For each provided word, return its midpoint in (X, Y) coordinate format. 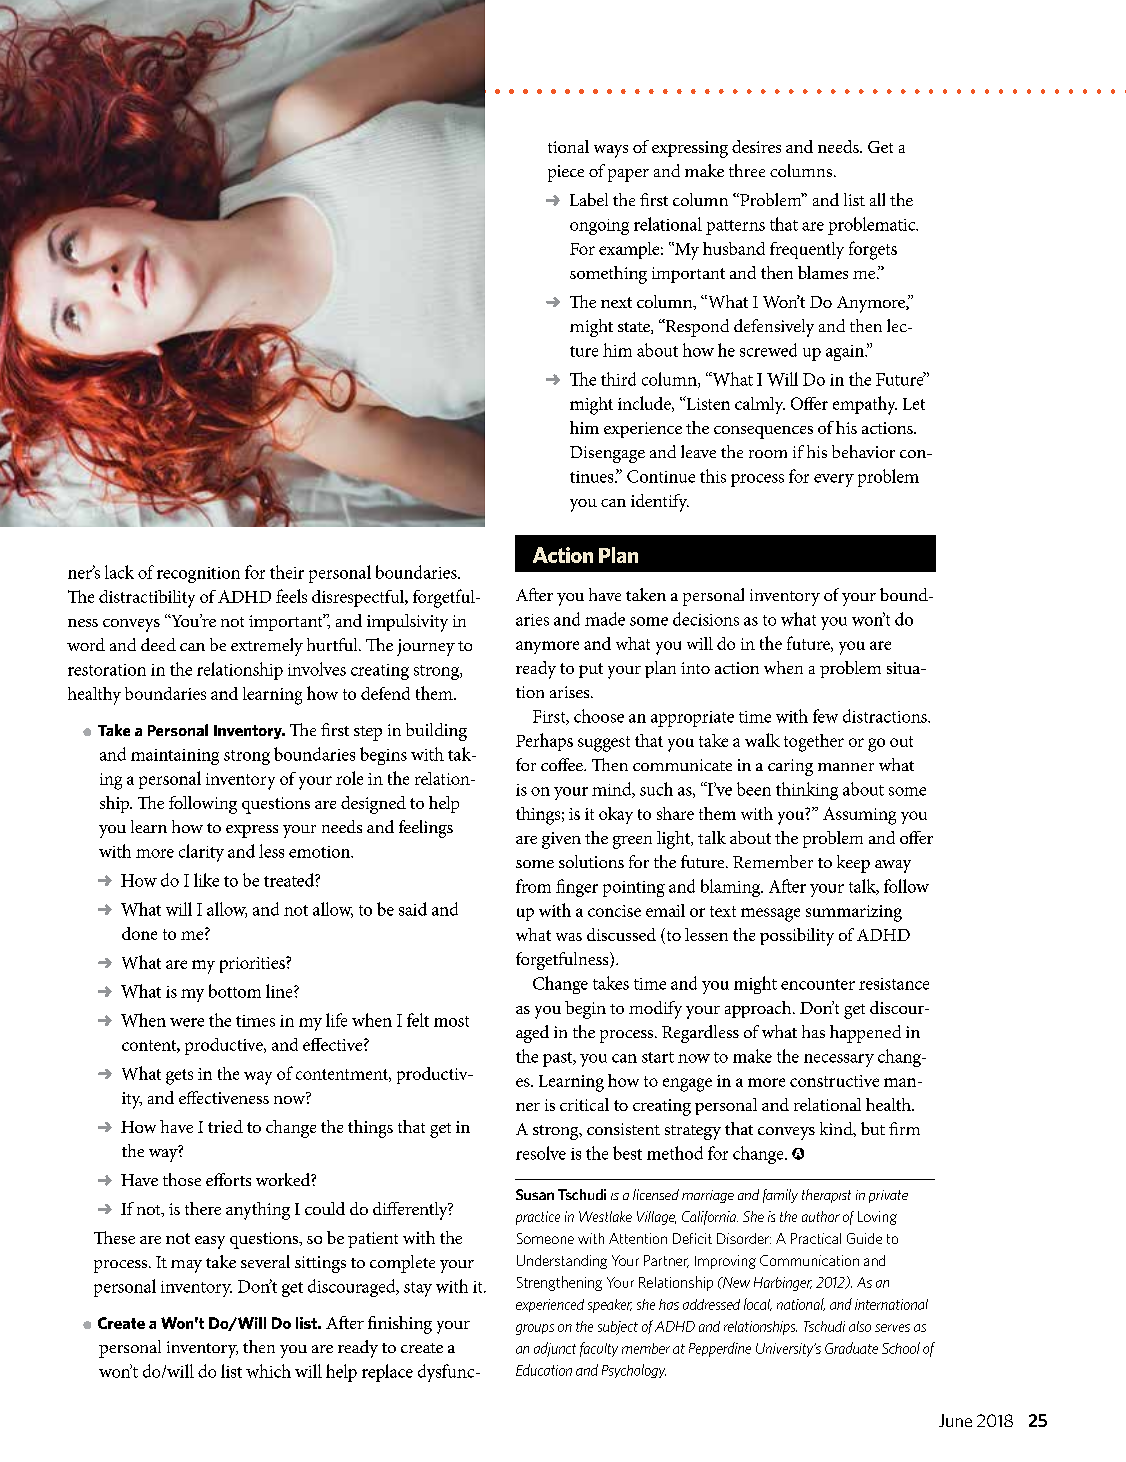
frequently (807, 250)
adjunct (555, 1349)
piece (566, 173)
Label (589, 199)
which (268, 1371)
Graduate (851, 1348)
